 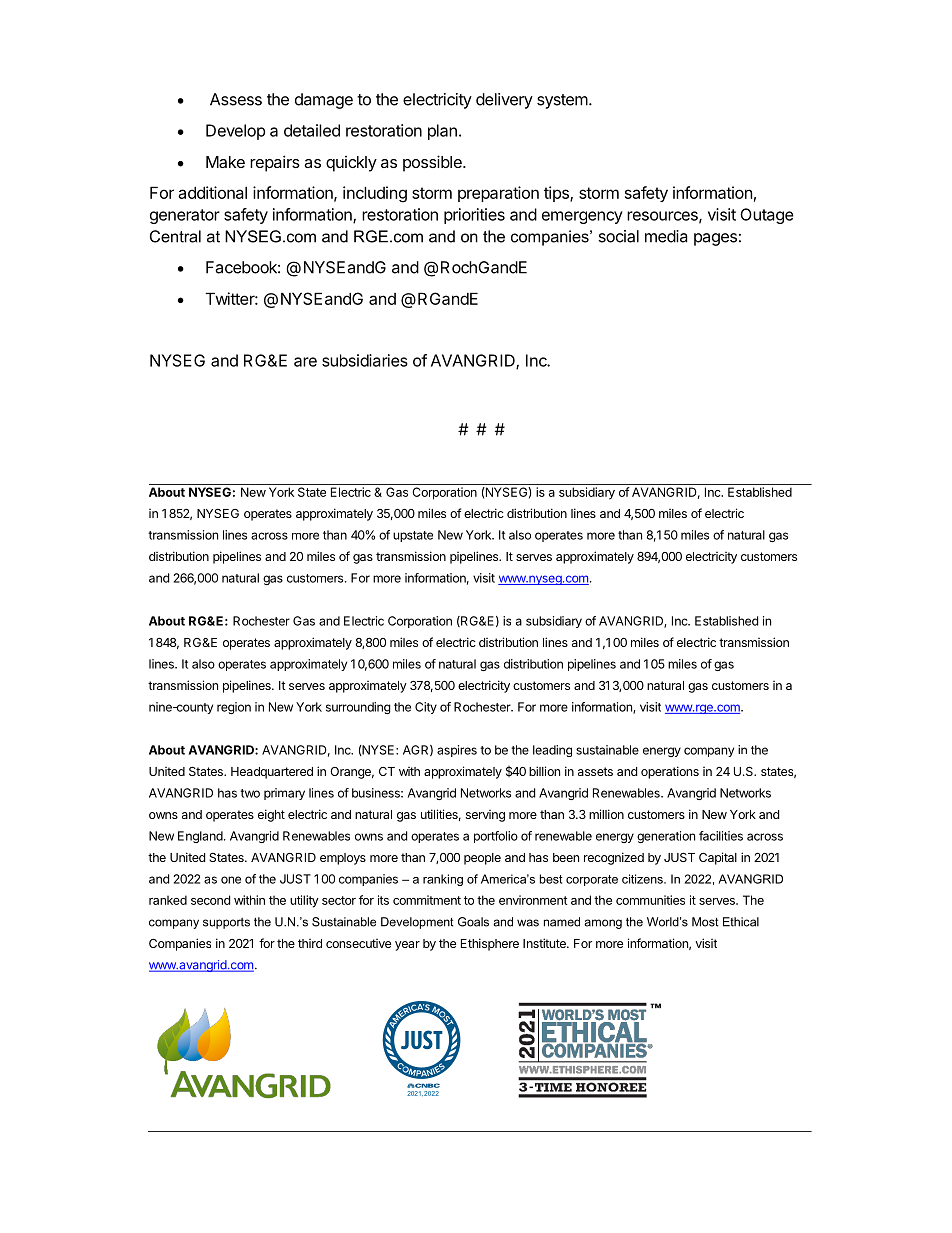 What do you see at coordinates (457, 751) in the screenshot?
I see `aspires` at bounding box center [457, 751].
